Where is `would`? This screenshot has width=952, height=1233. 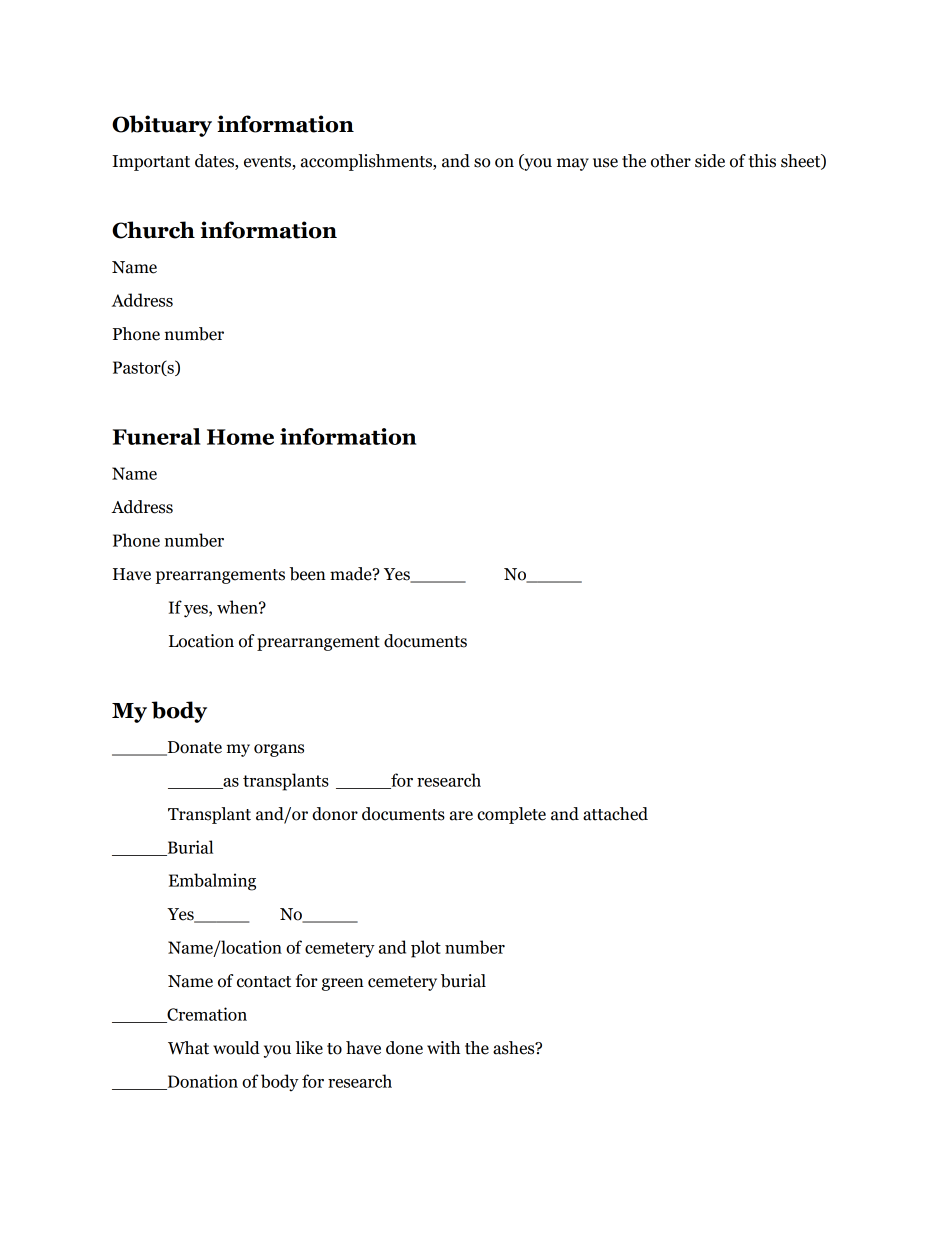 would is located at coordinates (236, 1048).
